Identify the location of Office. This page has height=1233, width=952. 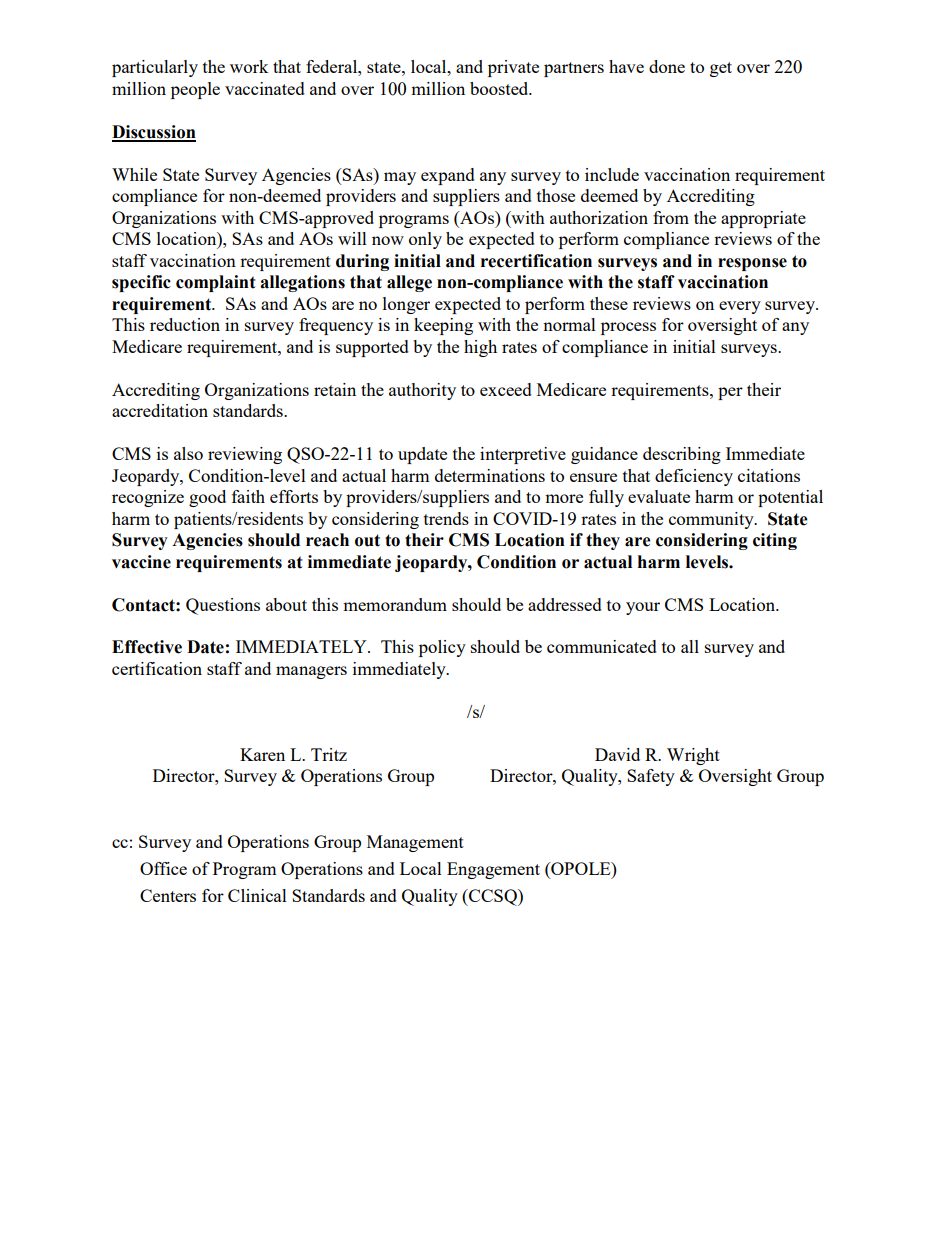
(163, 868).
